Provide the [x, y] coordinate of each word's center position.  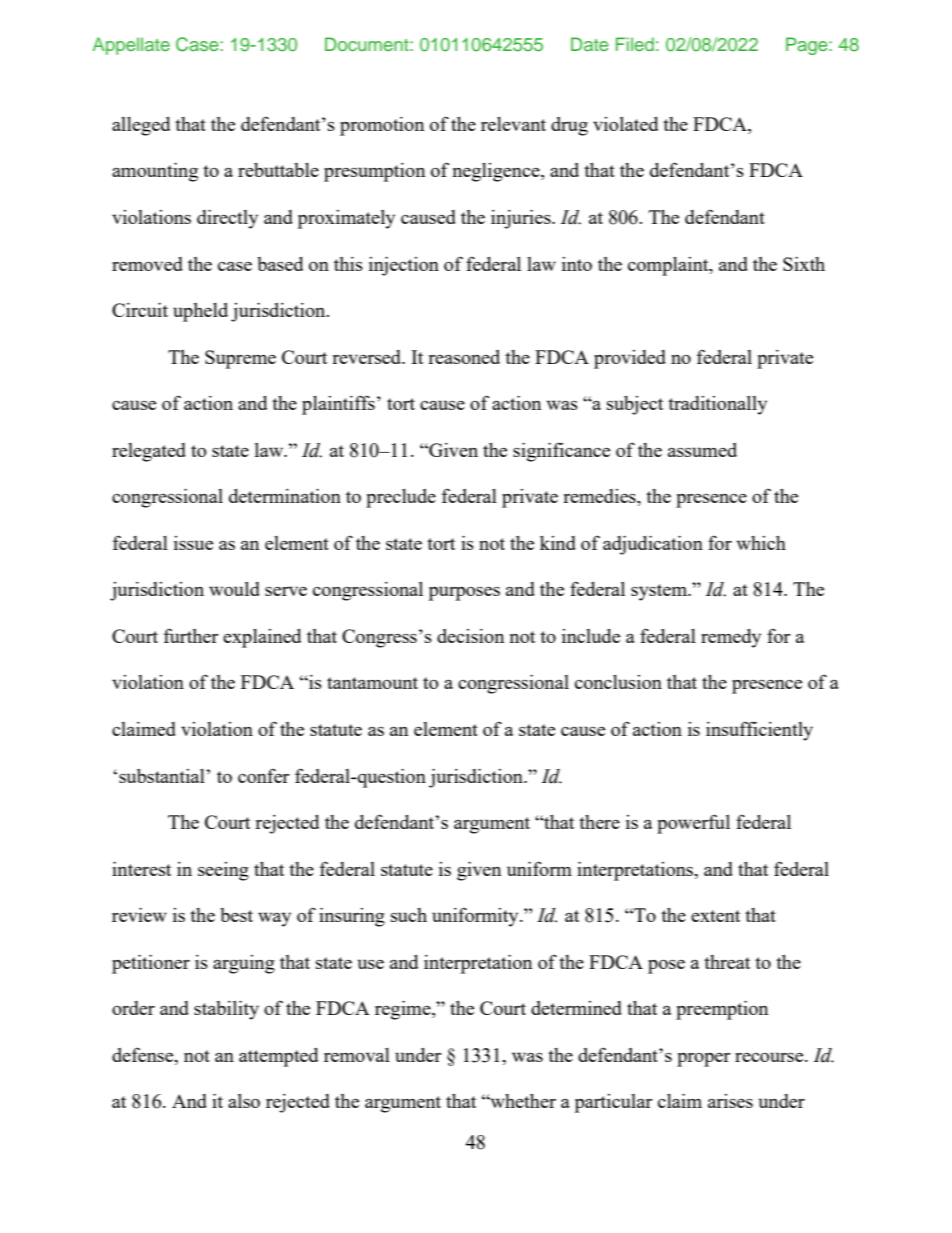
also [244, 1101]
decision [470, 636]
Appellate [131, 46]
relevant [513, 124]
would [234, 589]
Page [808, 46]
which [761, 543]
